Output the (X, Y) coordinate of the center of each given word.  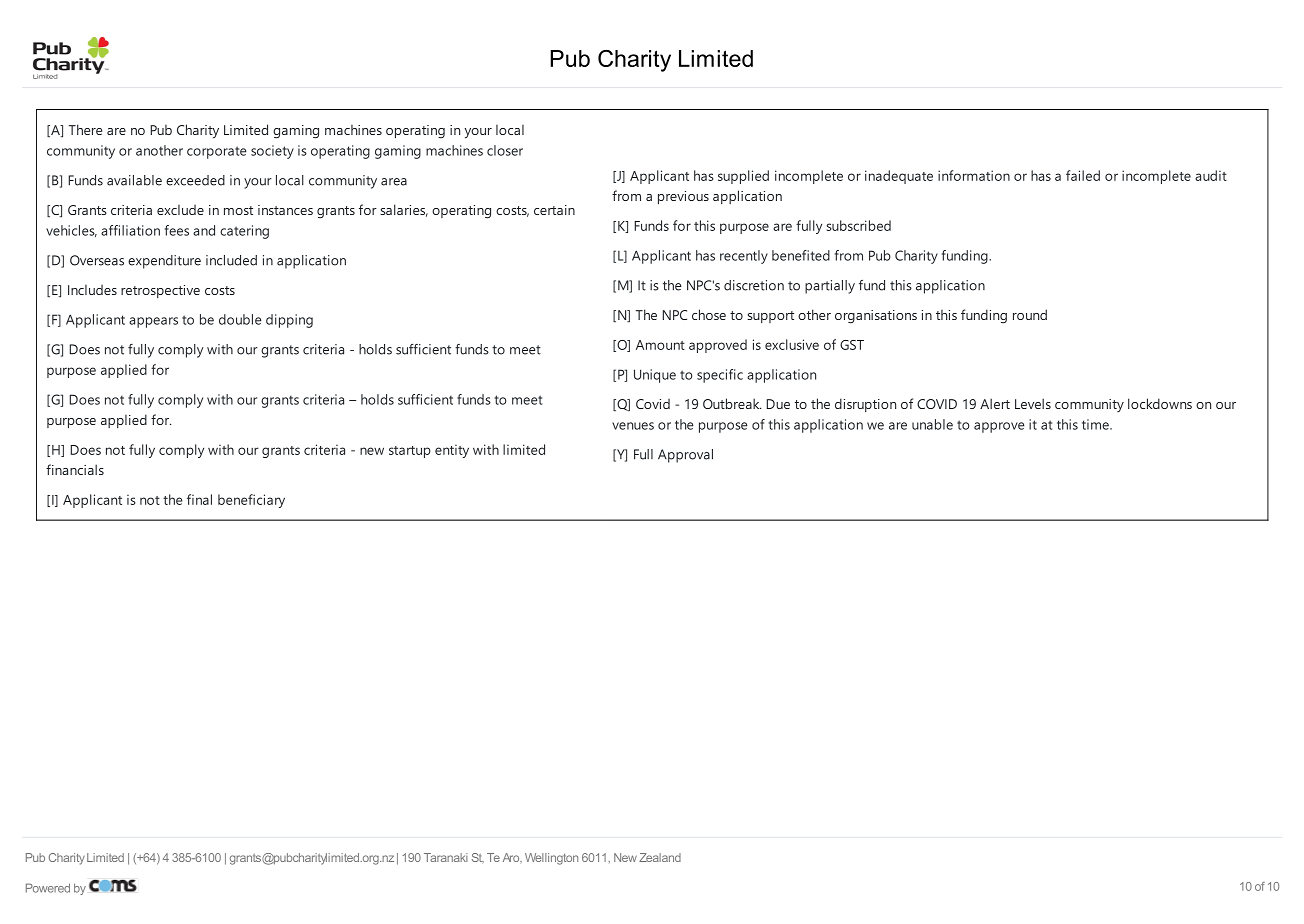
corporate (216, 152)
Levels (1033, 403)
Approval (685, 456)
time (1096, 424)
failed (1083, 175)
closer (505, 150)
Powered (48, 888)
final (199, 499)
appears (153, 322)
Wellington (551, 859)
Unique (655, 376)
